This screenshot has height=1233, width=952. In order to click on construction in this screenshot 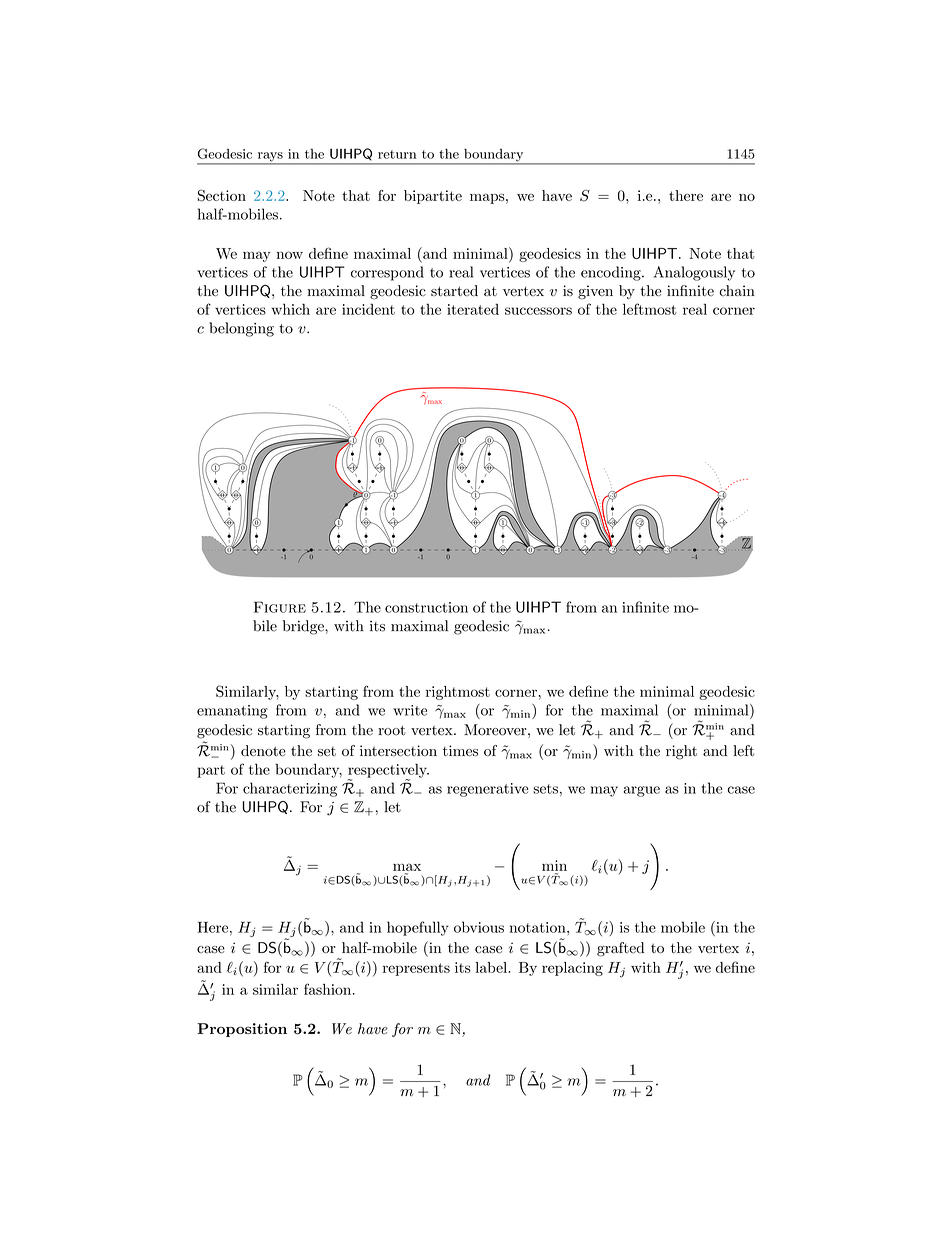, I will do `click(426, 607)`.
